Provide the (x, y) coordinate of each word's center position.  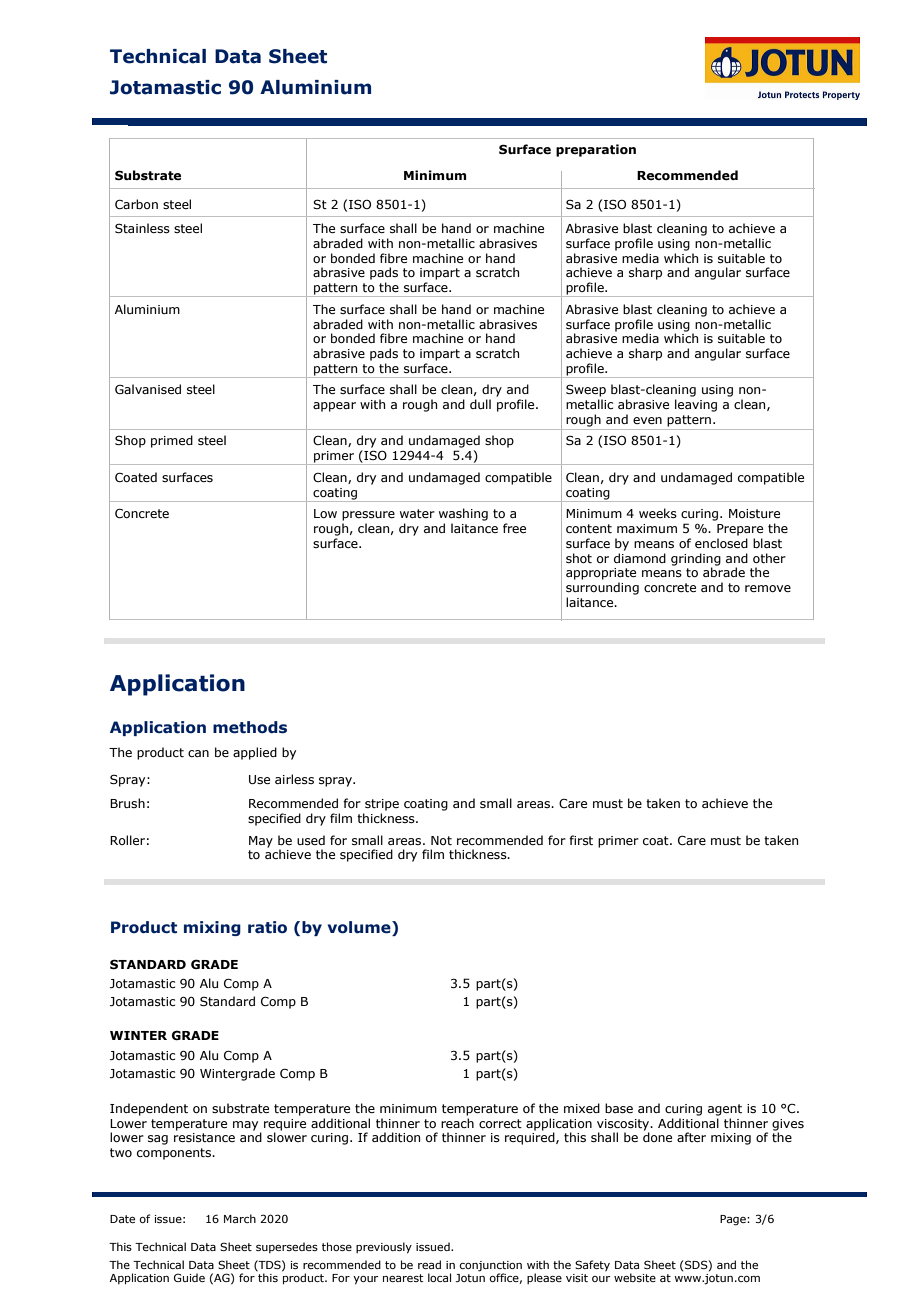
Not (441, 840)
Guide (189, 1277)
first (581, 840)
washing (463, 514)
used (311, 840)
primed (172, 441)
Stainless (142, 228)
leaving (696, 405)
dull (480, 404)
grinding (696, 560)
